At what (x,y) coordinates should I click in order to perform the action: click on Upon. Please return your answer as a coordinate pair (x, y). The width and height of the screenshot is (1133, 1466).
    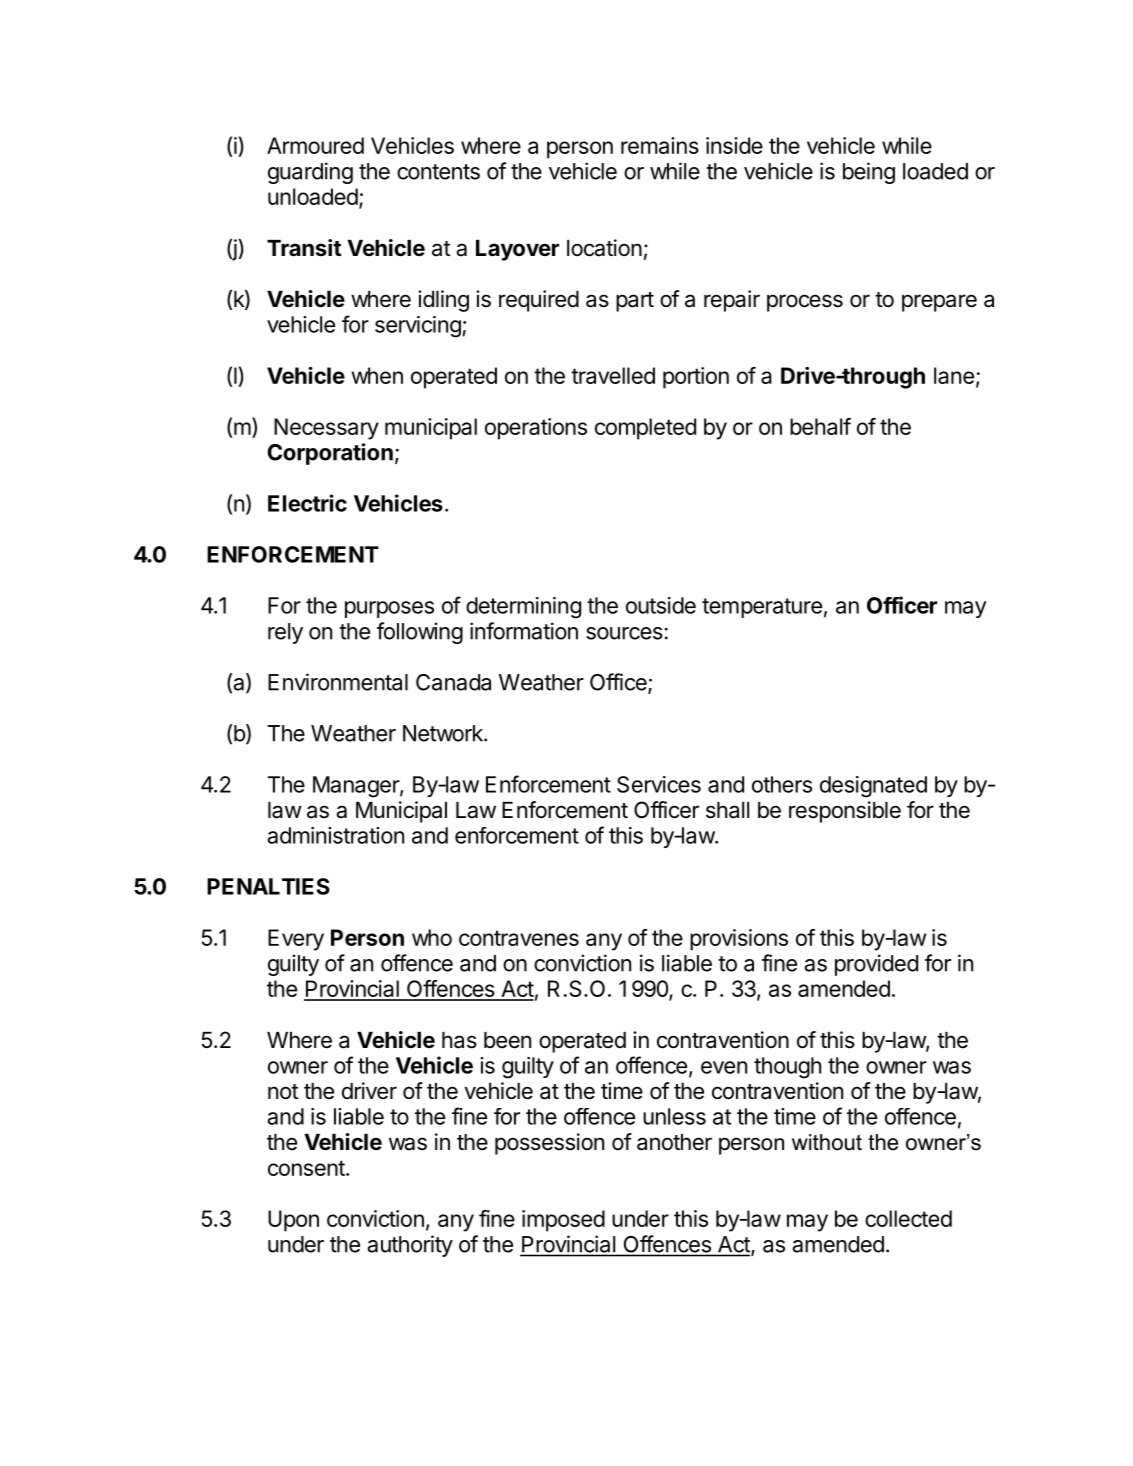
    Looking at the image, I should click on (293, 1221).
